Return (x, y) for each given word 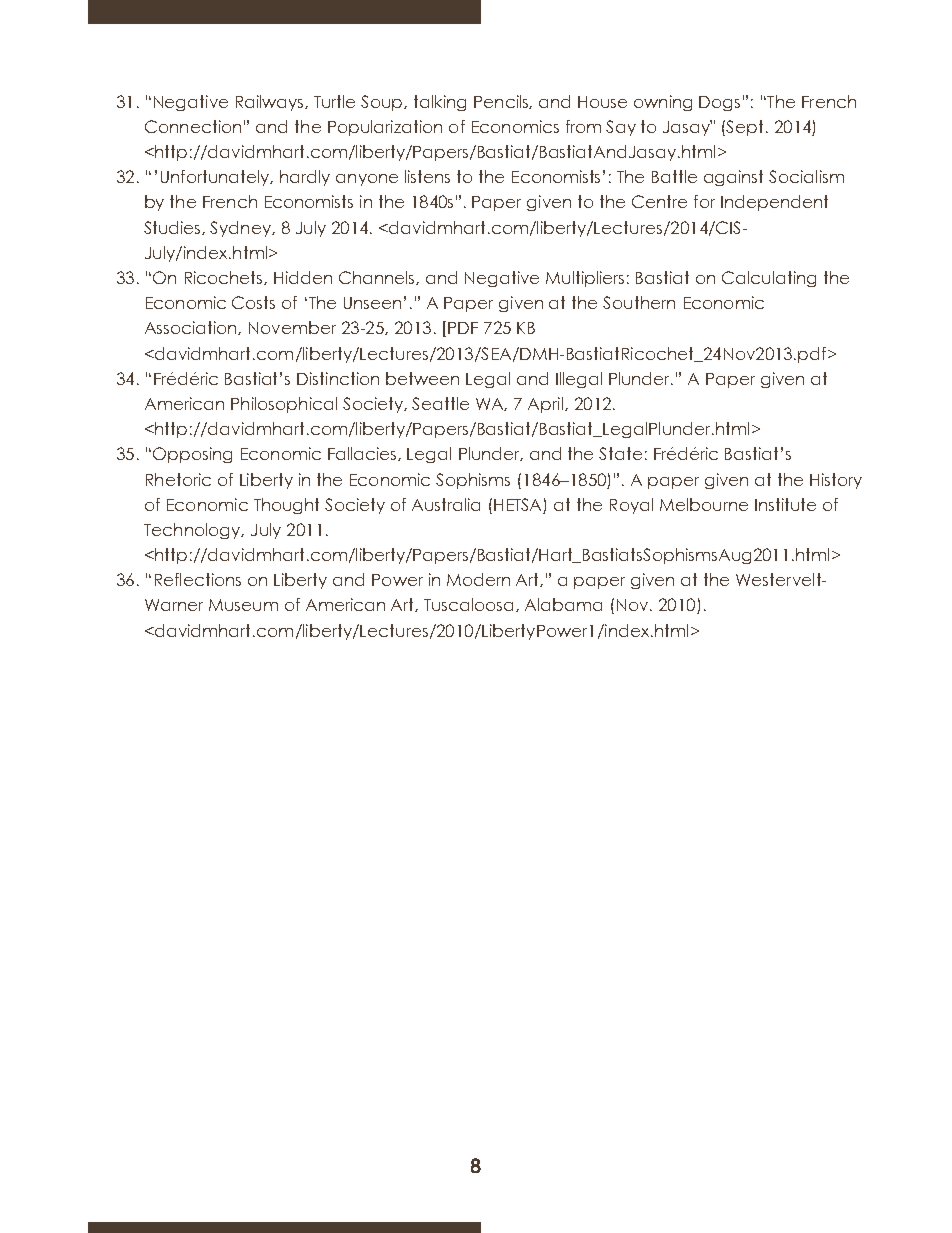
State (620, 453)
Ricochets (225, 278)
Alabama (563, 604)
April (547, 405)
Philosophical (284, 405)
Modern (478, 579)
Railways (271, 103)
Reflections (198, 579)
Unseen (372, 303)
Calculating (769, 279)
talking (440, 103)
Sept (744, 128)
